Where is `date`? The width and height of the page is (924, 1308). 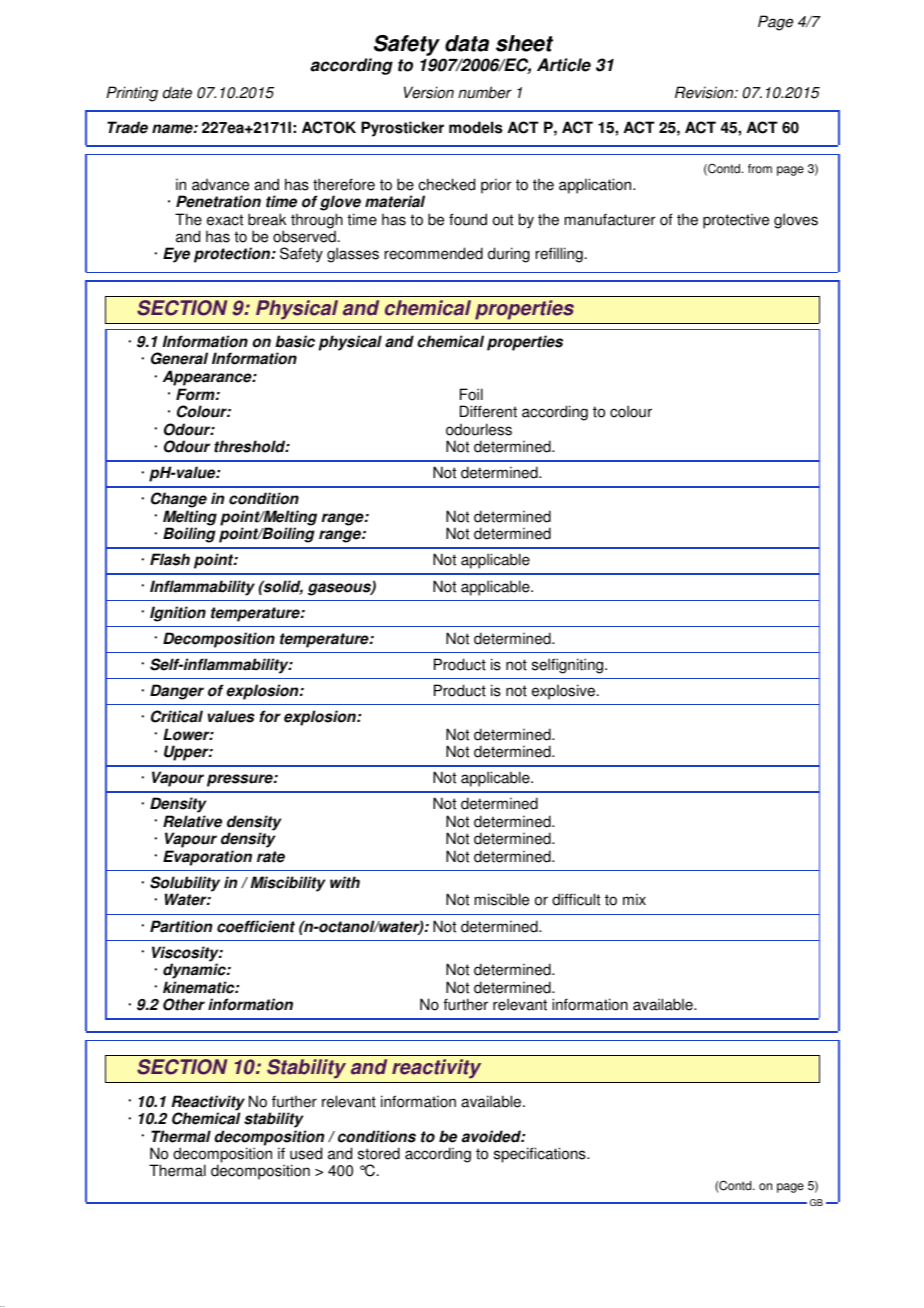 date is located at coordinates (177, 92).
